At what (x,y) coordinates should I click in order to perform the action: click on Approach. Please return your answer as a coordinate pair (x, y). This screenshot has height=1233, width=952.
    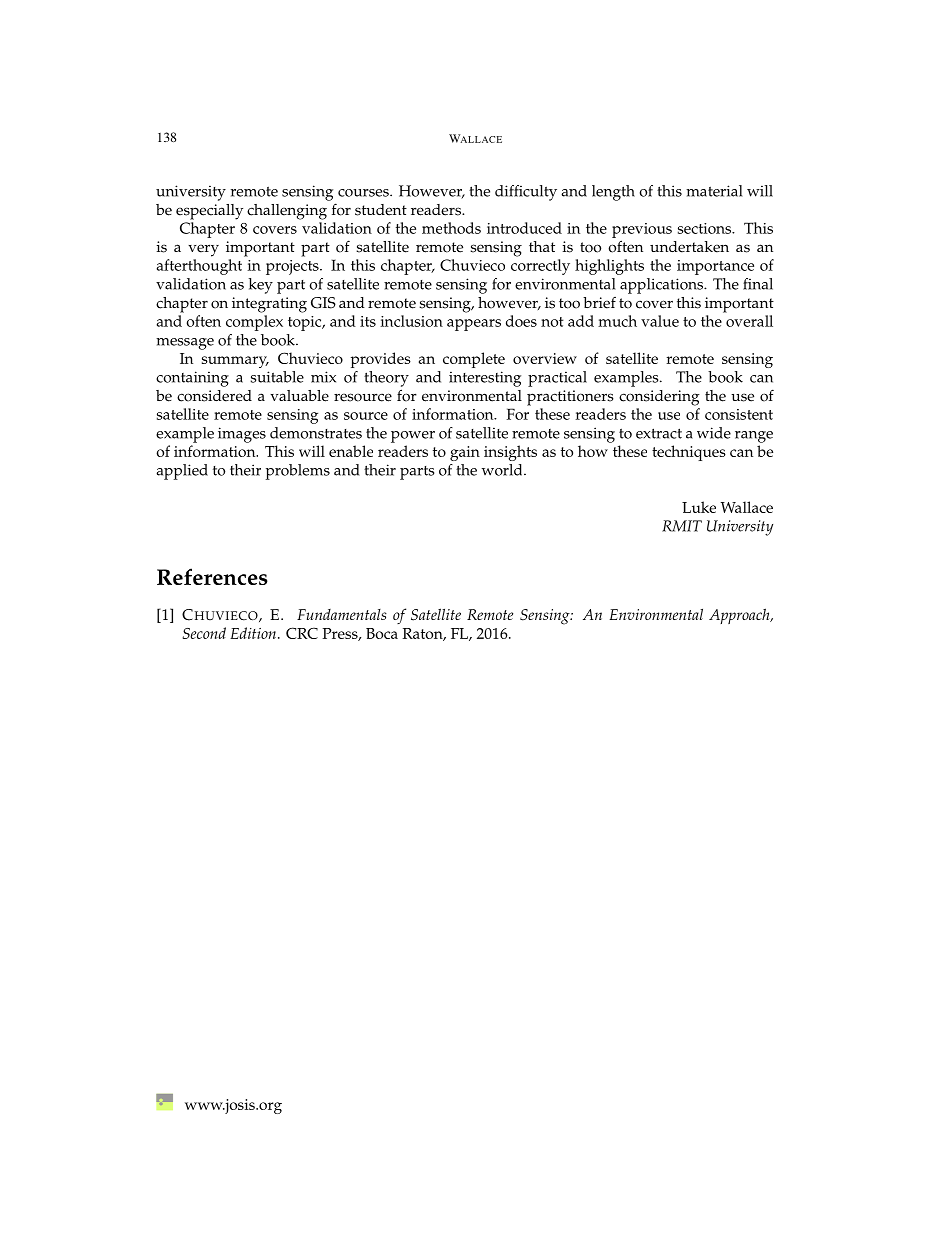
    Looking at the image, I should click on (740, 616).
